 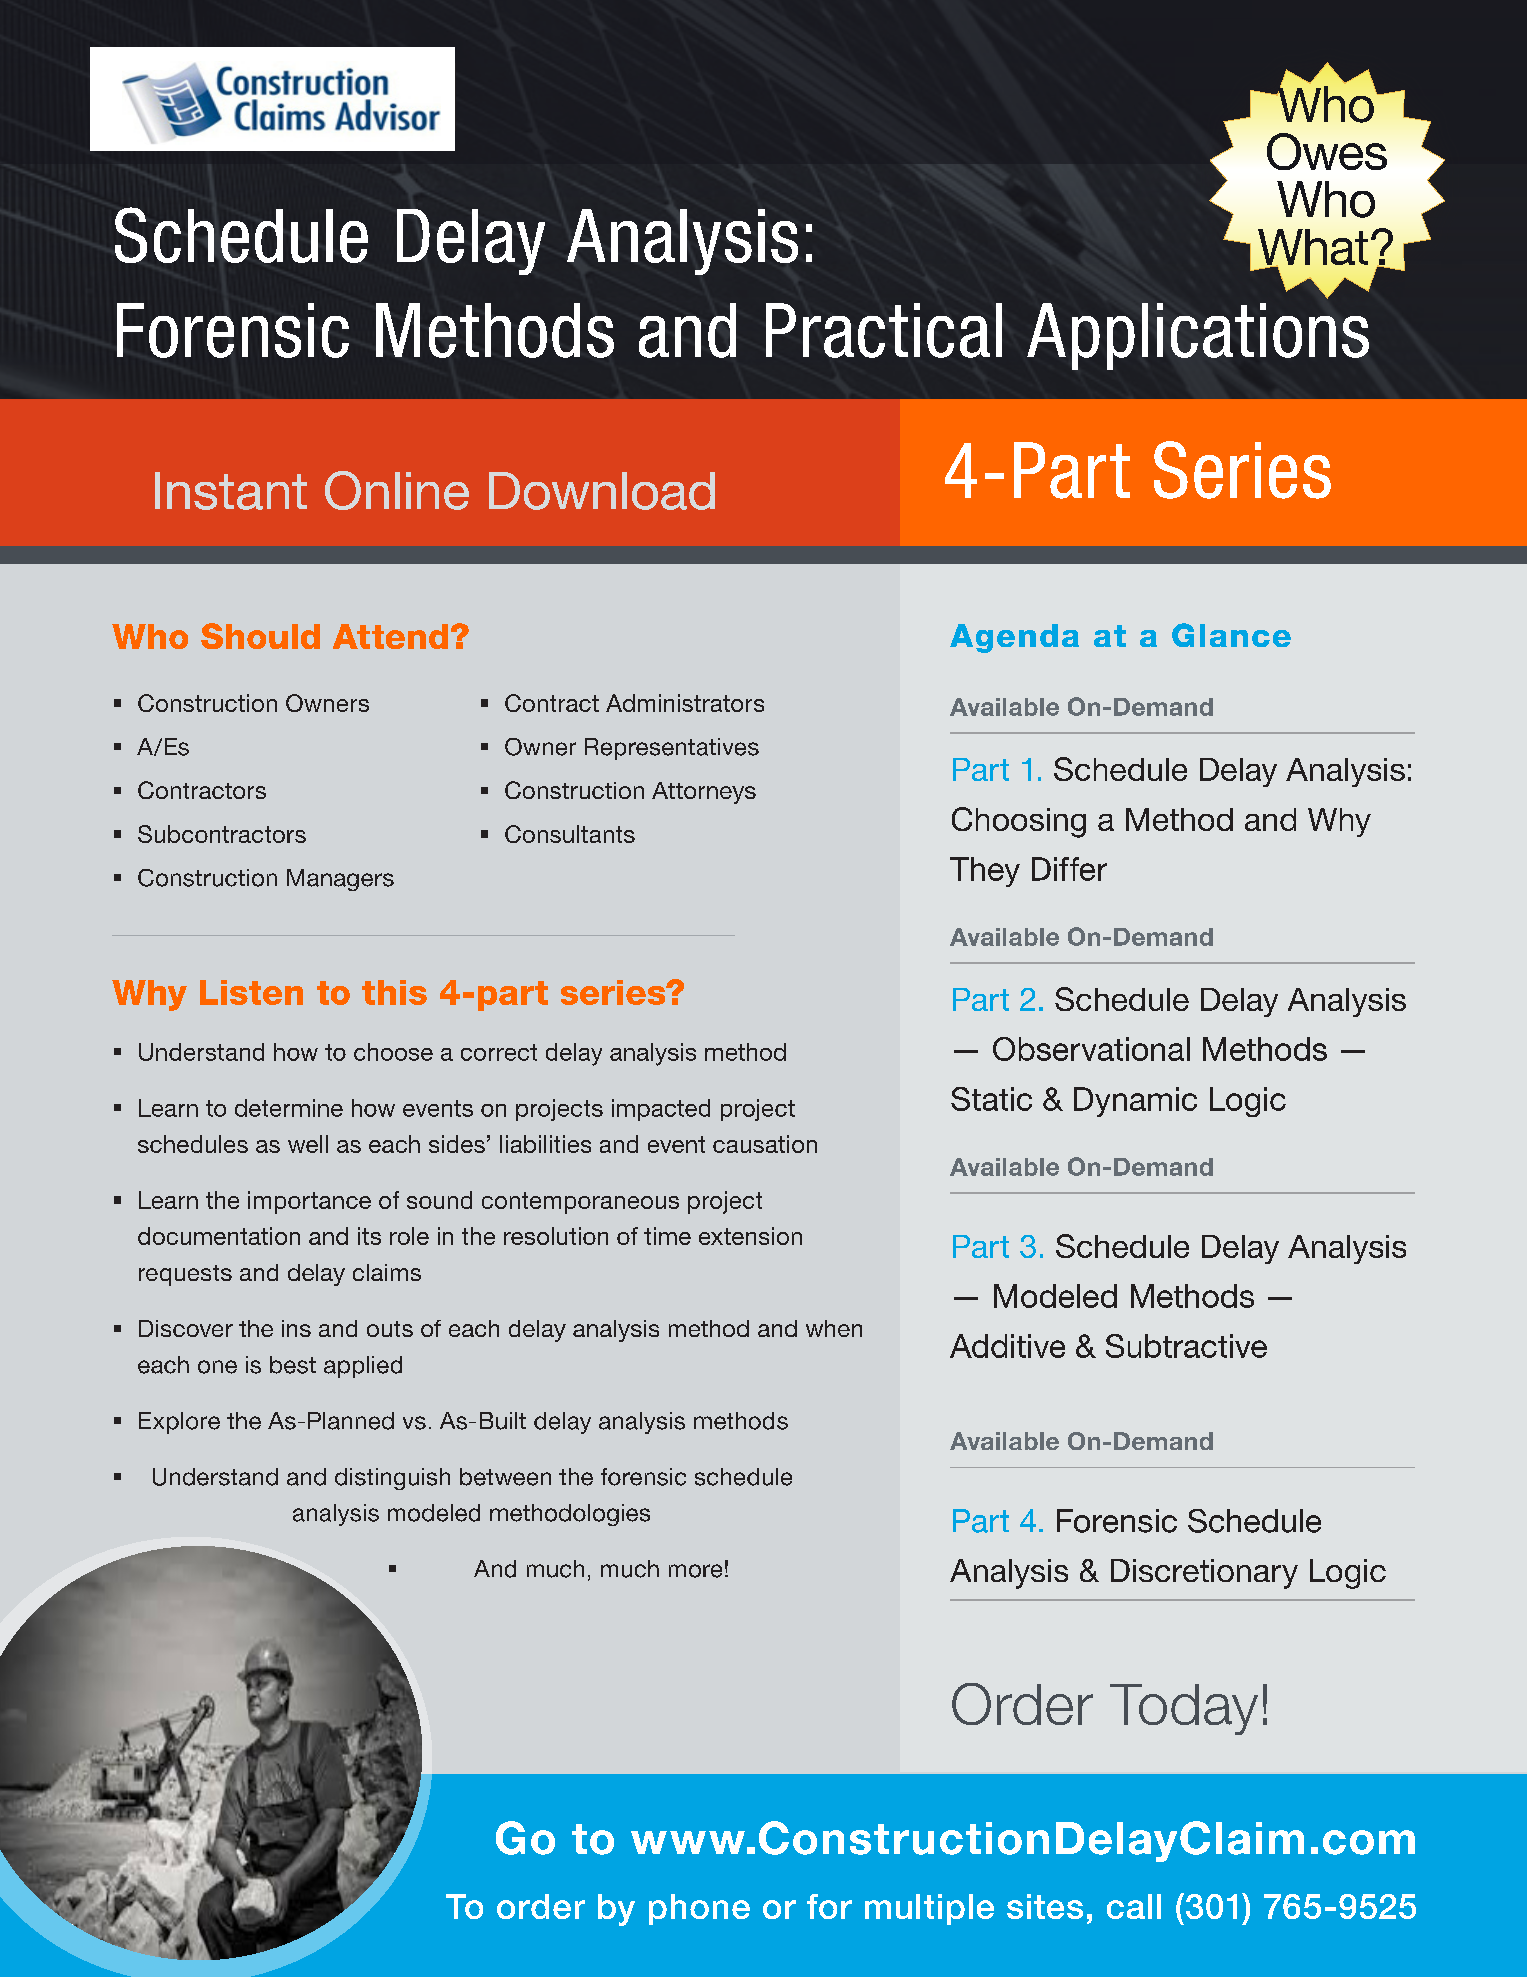 What do you see at coordinates (884, 330) in the document?
I see `Practical` at bounding box center [884, 330].
